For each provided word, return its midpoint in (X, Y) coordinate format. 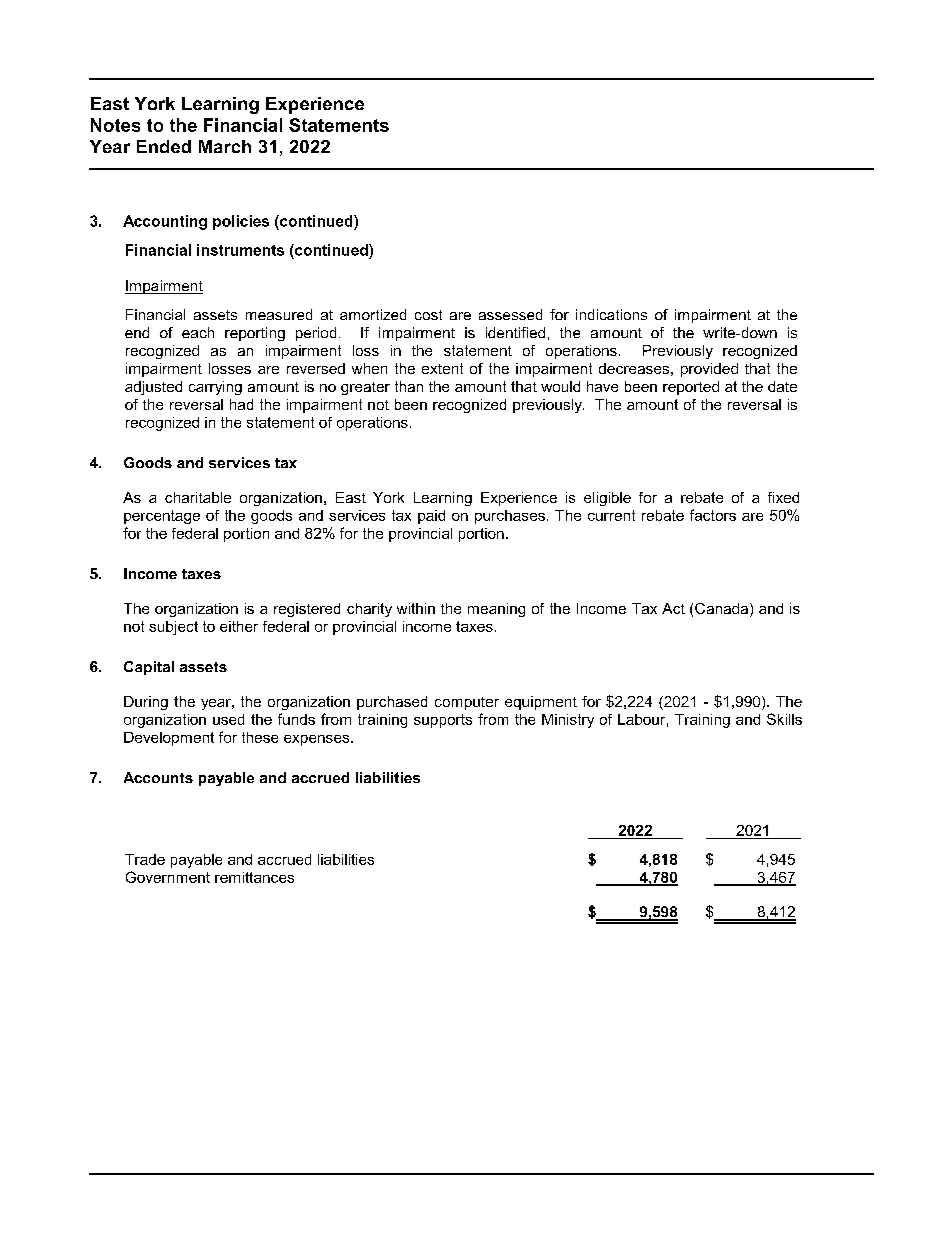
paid (431, 517)
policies (241, 222)
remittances (254, 877)
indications (611, 314)
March (225, 146)
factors (713, 515)
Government (168, 877)
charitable (198, 497)
